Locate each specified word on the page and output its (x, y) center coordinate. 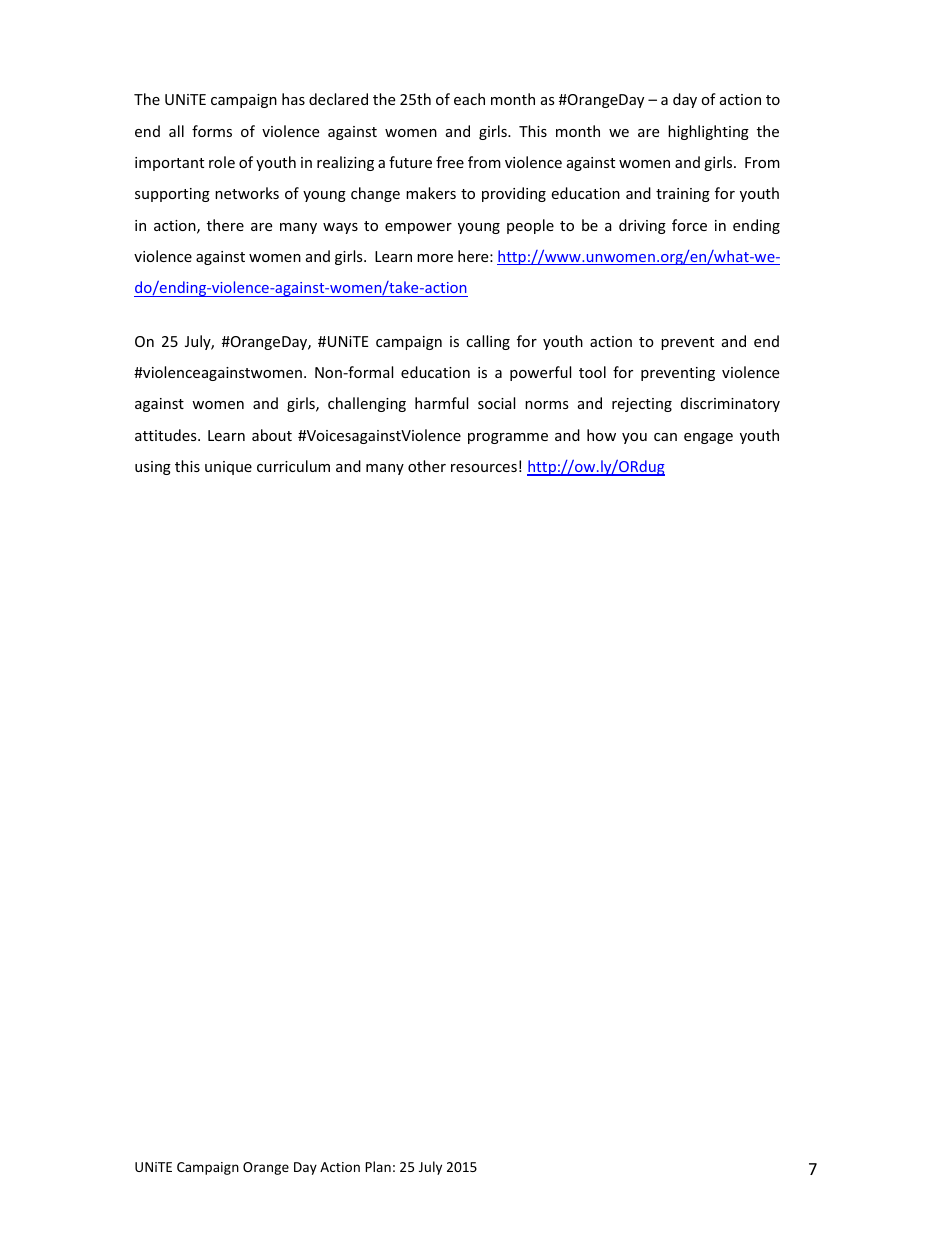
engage (708, 438)
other (427, 466)
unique (228, 468)
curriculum (293, 466)
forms (212, 131)
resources (484, 468)
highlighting (708, 132)
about (272, 435)
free (450, 162)
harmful (441, 403)
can (665, 437)
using (153, 468)
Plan (378, 1166)
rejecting (642, 405)
